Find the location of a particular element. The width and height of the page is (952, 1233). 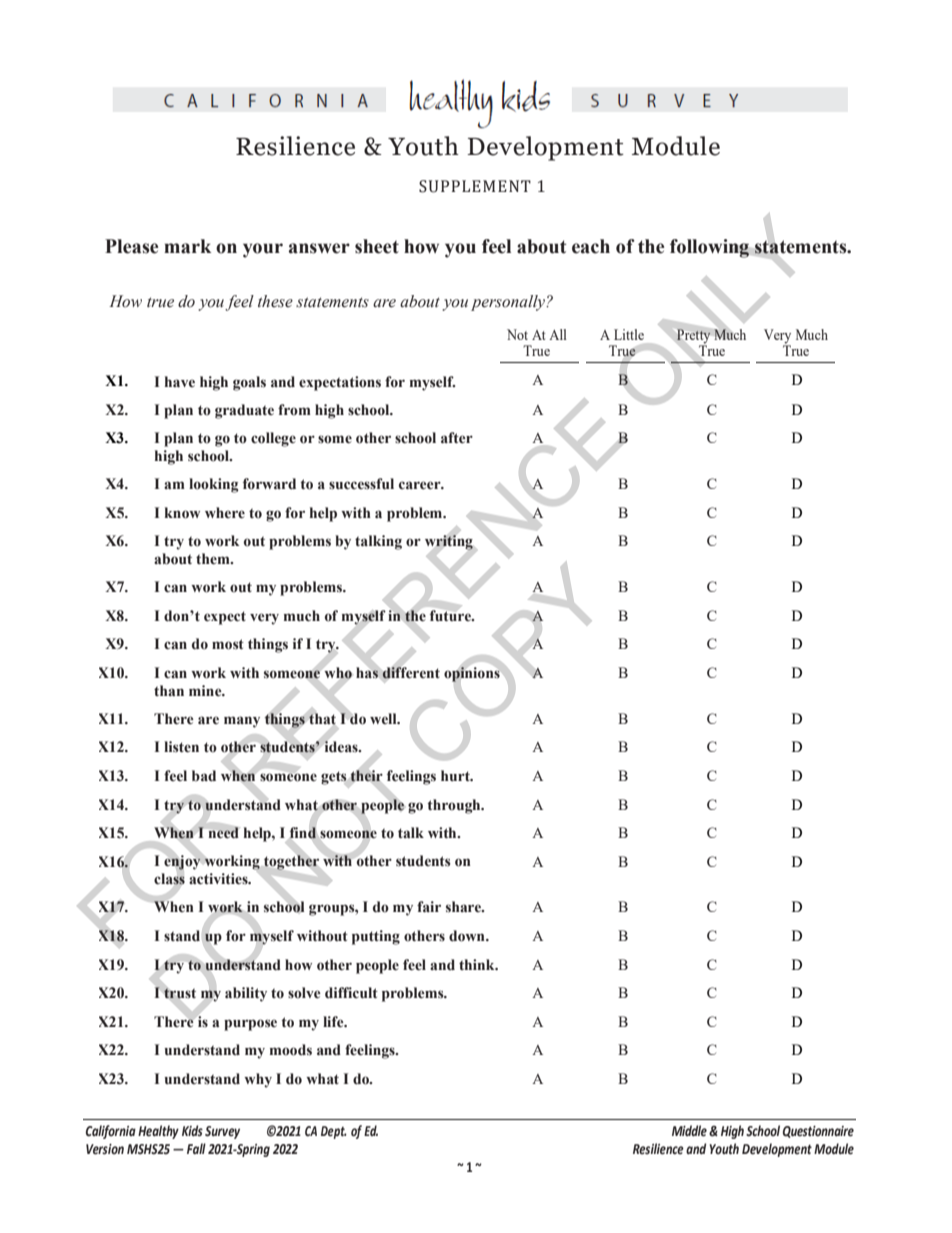

opinions is located at coordinates (472, 674).
